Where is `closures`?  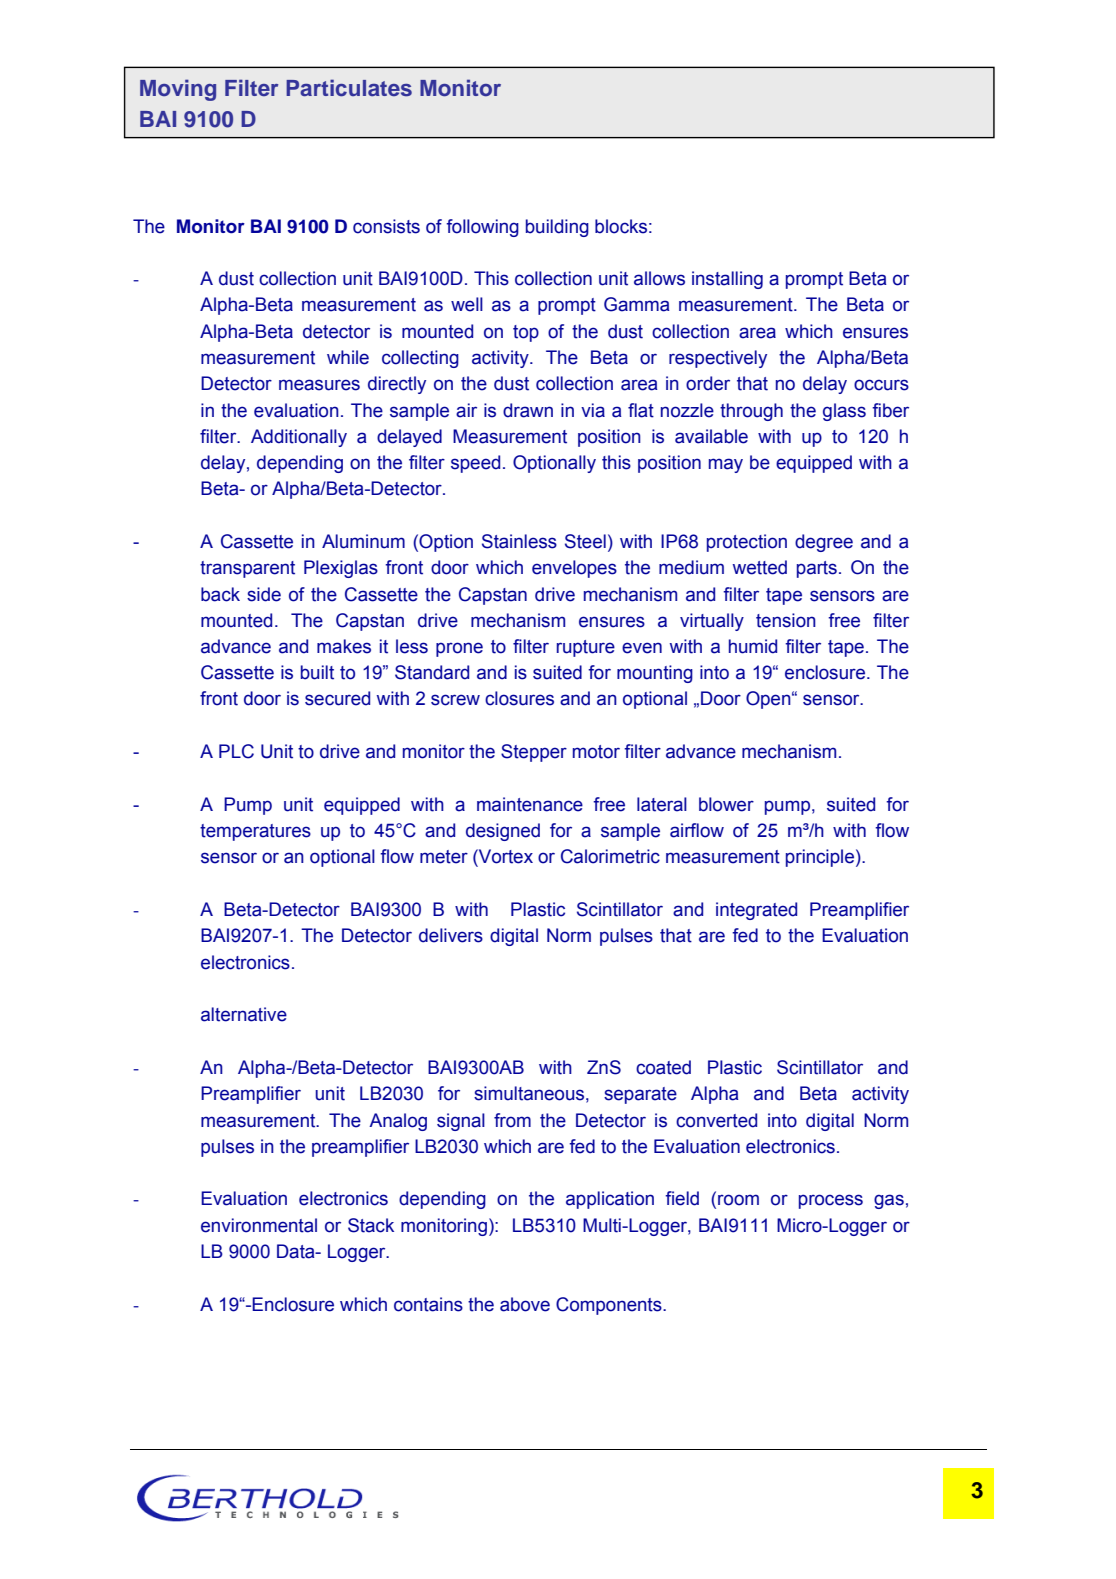
closures is located at coordinates (519, 698).
